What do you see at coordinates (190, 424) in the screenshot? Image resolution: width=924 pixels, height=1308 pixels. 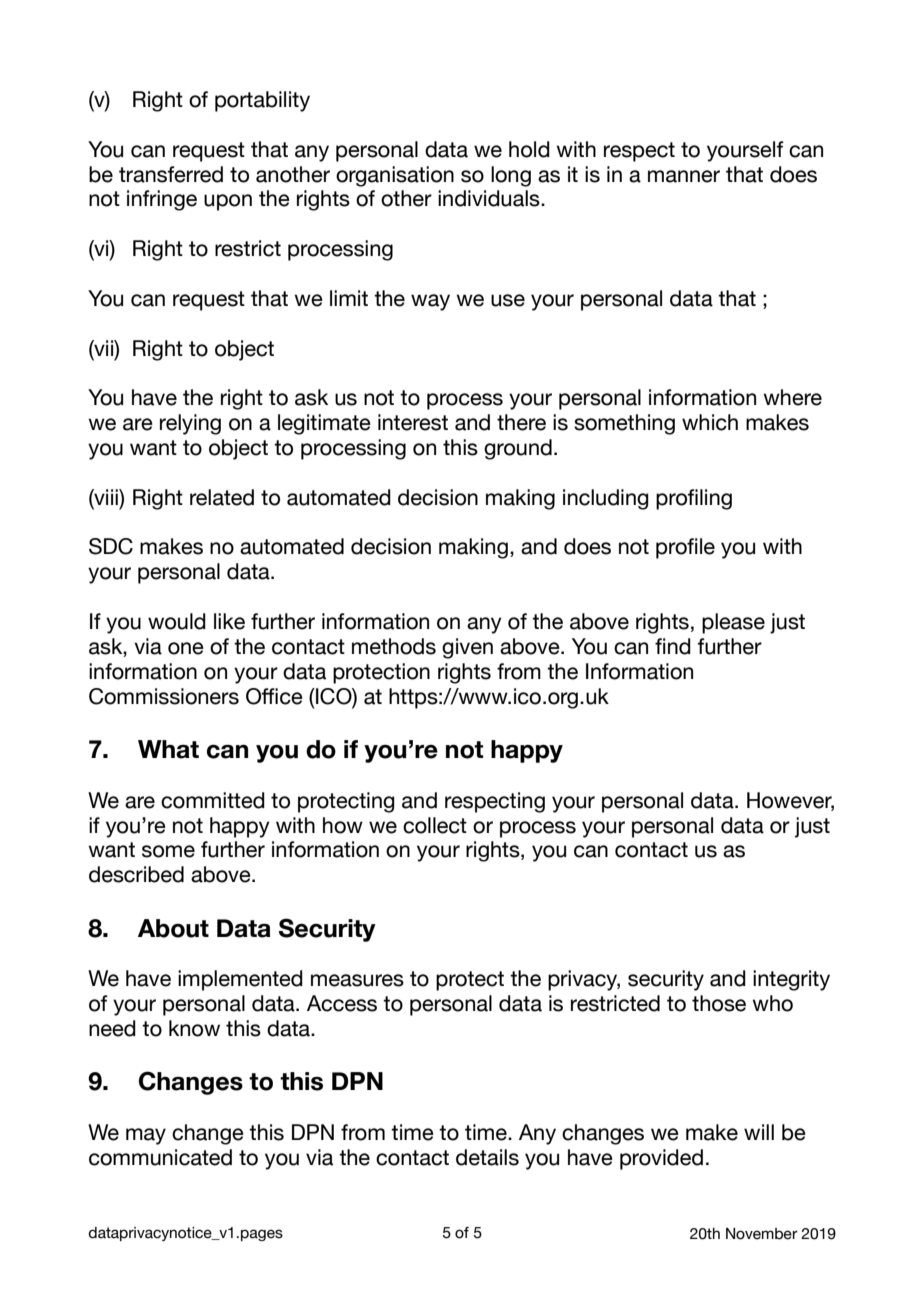 I see `relying` at bounding box center [190, 424].
